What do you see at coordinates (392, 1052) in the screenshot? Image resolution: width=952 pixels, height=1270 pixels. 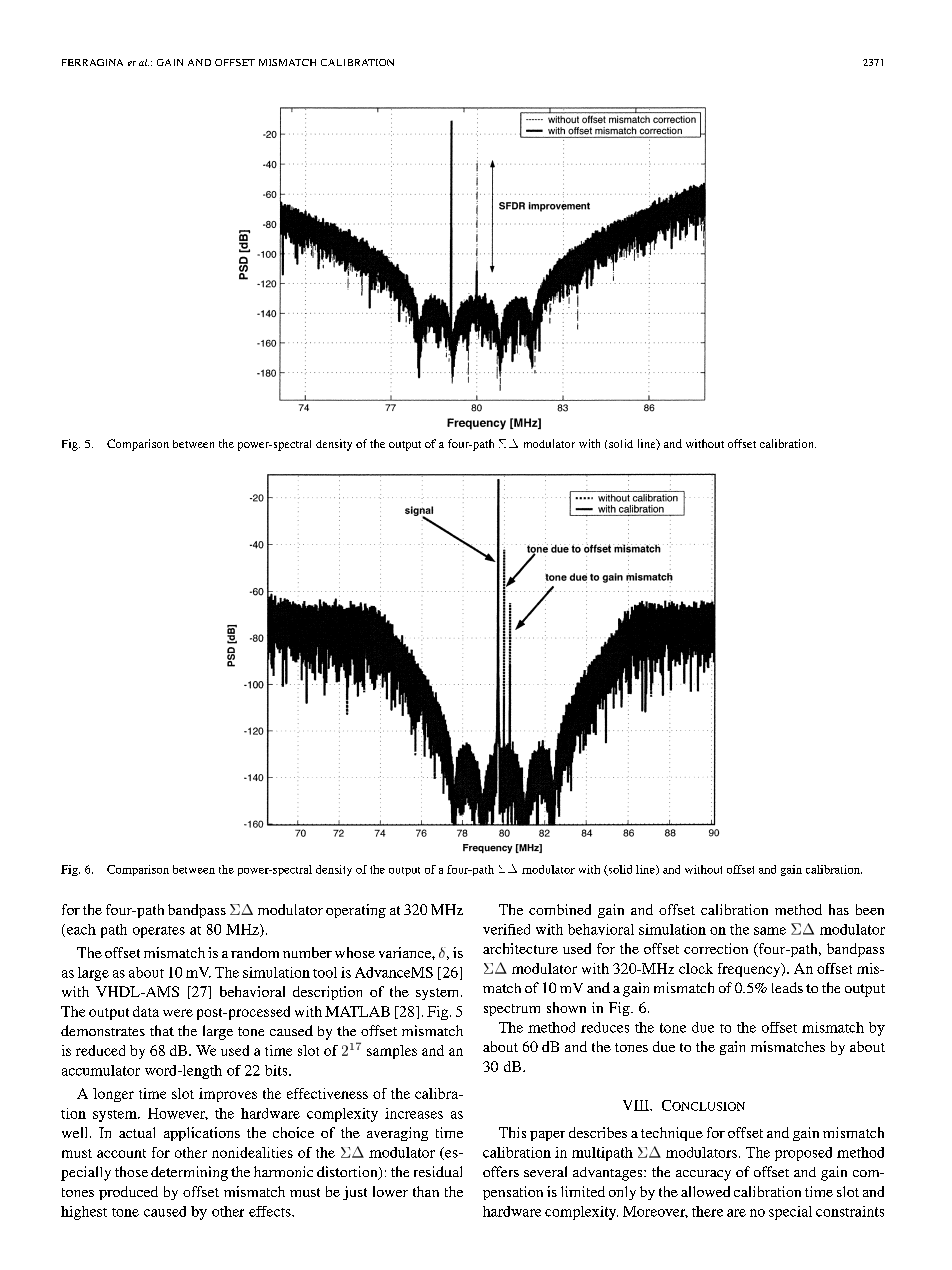 I see `samples` at bounding box center [392, 1052].
